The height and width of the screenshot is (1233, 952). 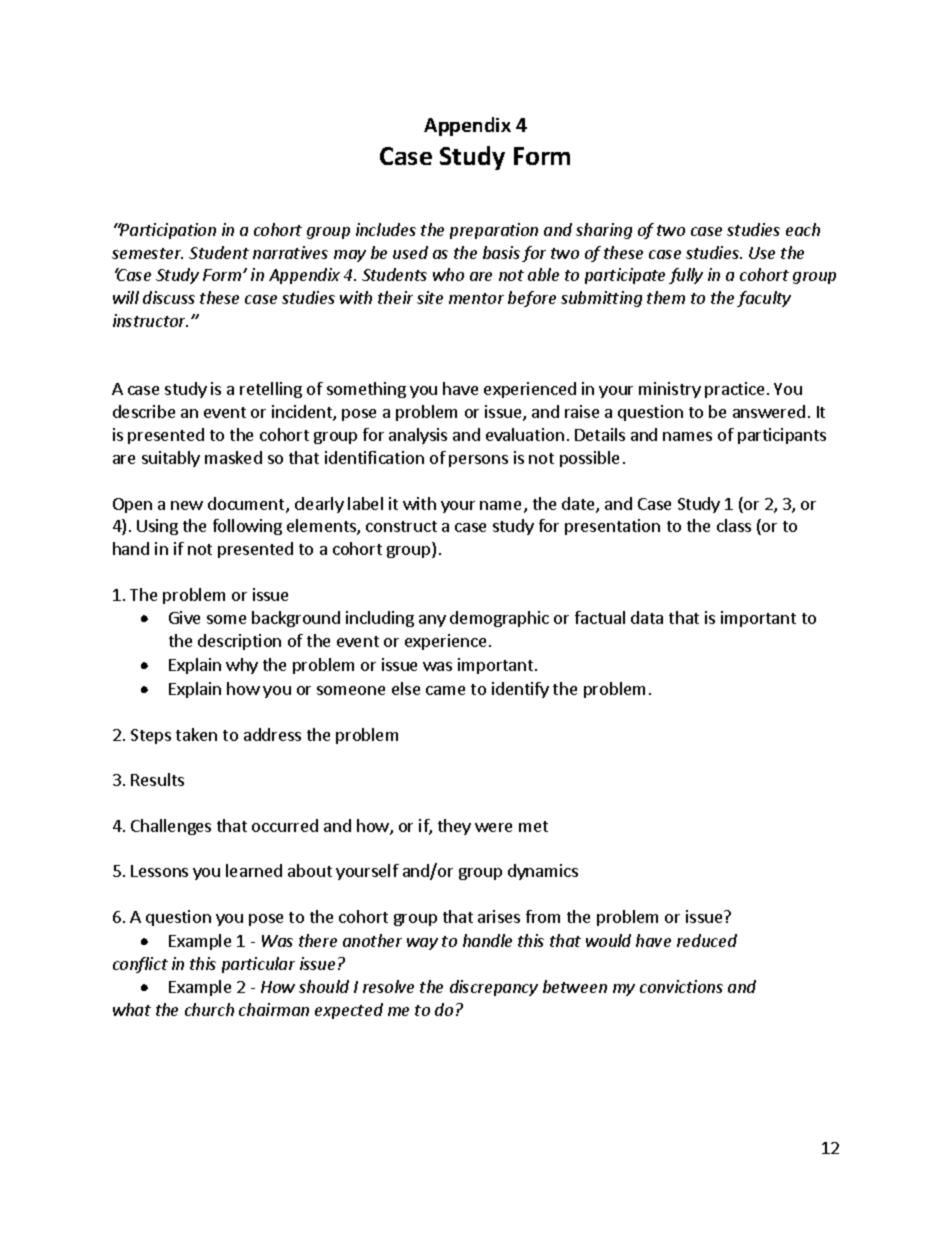 I want to click on came, so click(x=445, y=690).
